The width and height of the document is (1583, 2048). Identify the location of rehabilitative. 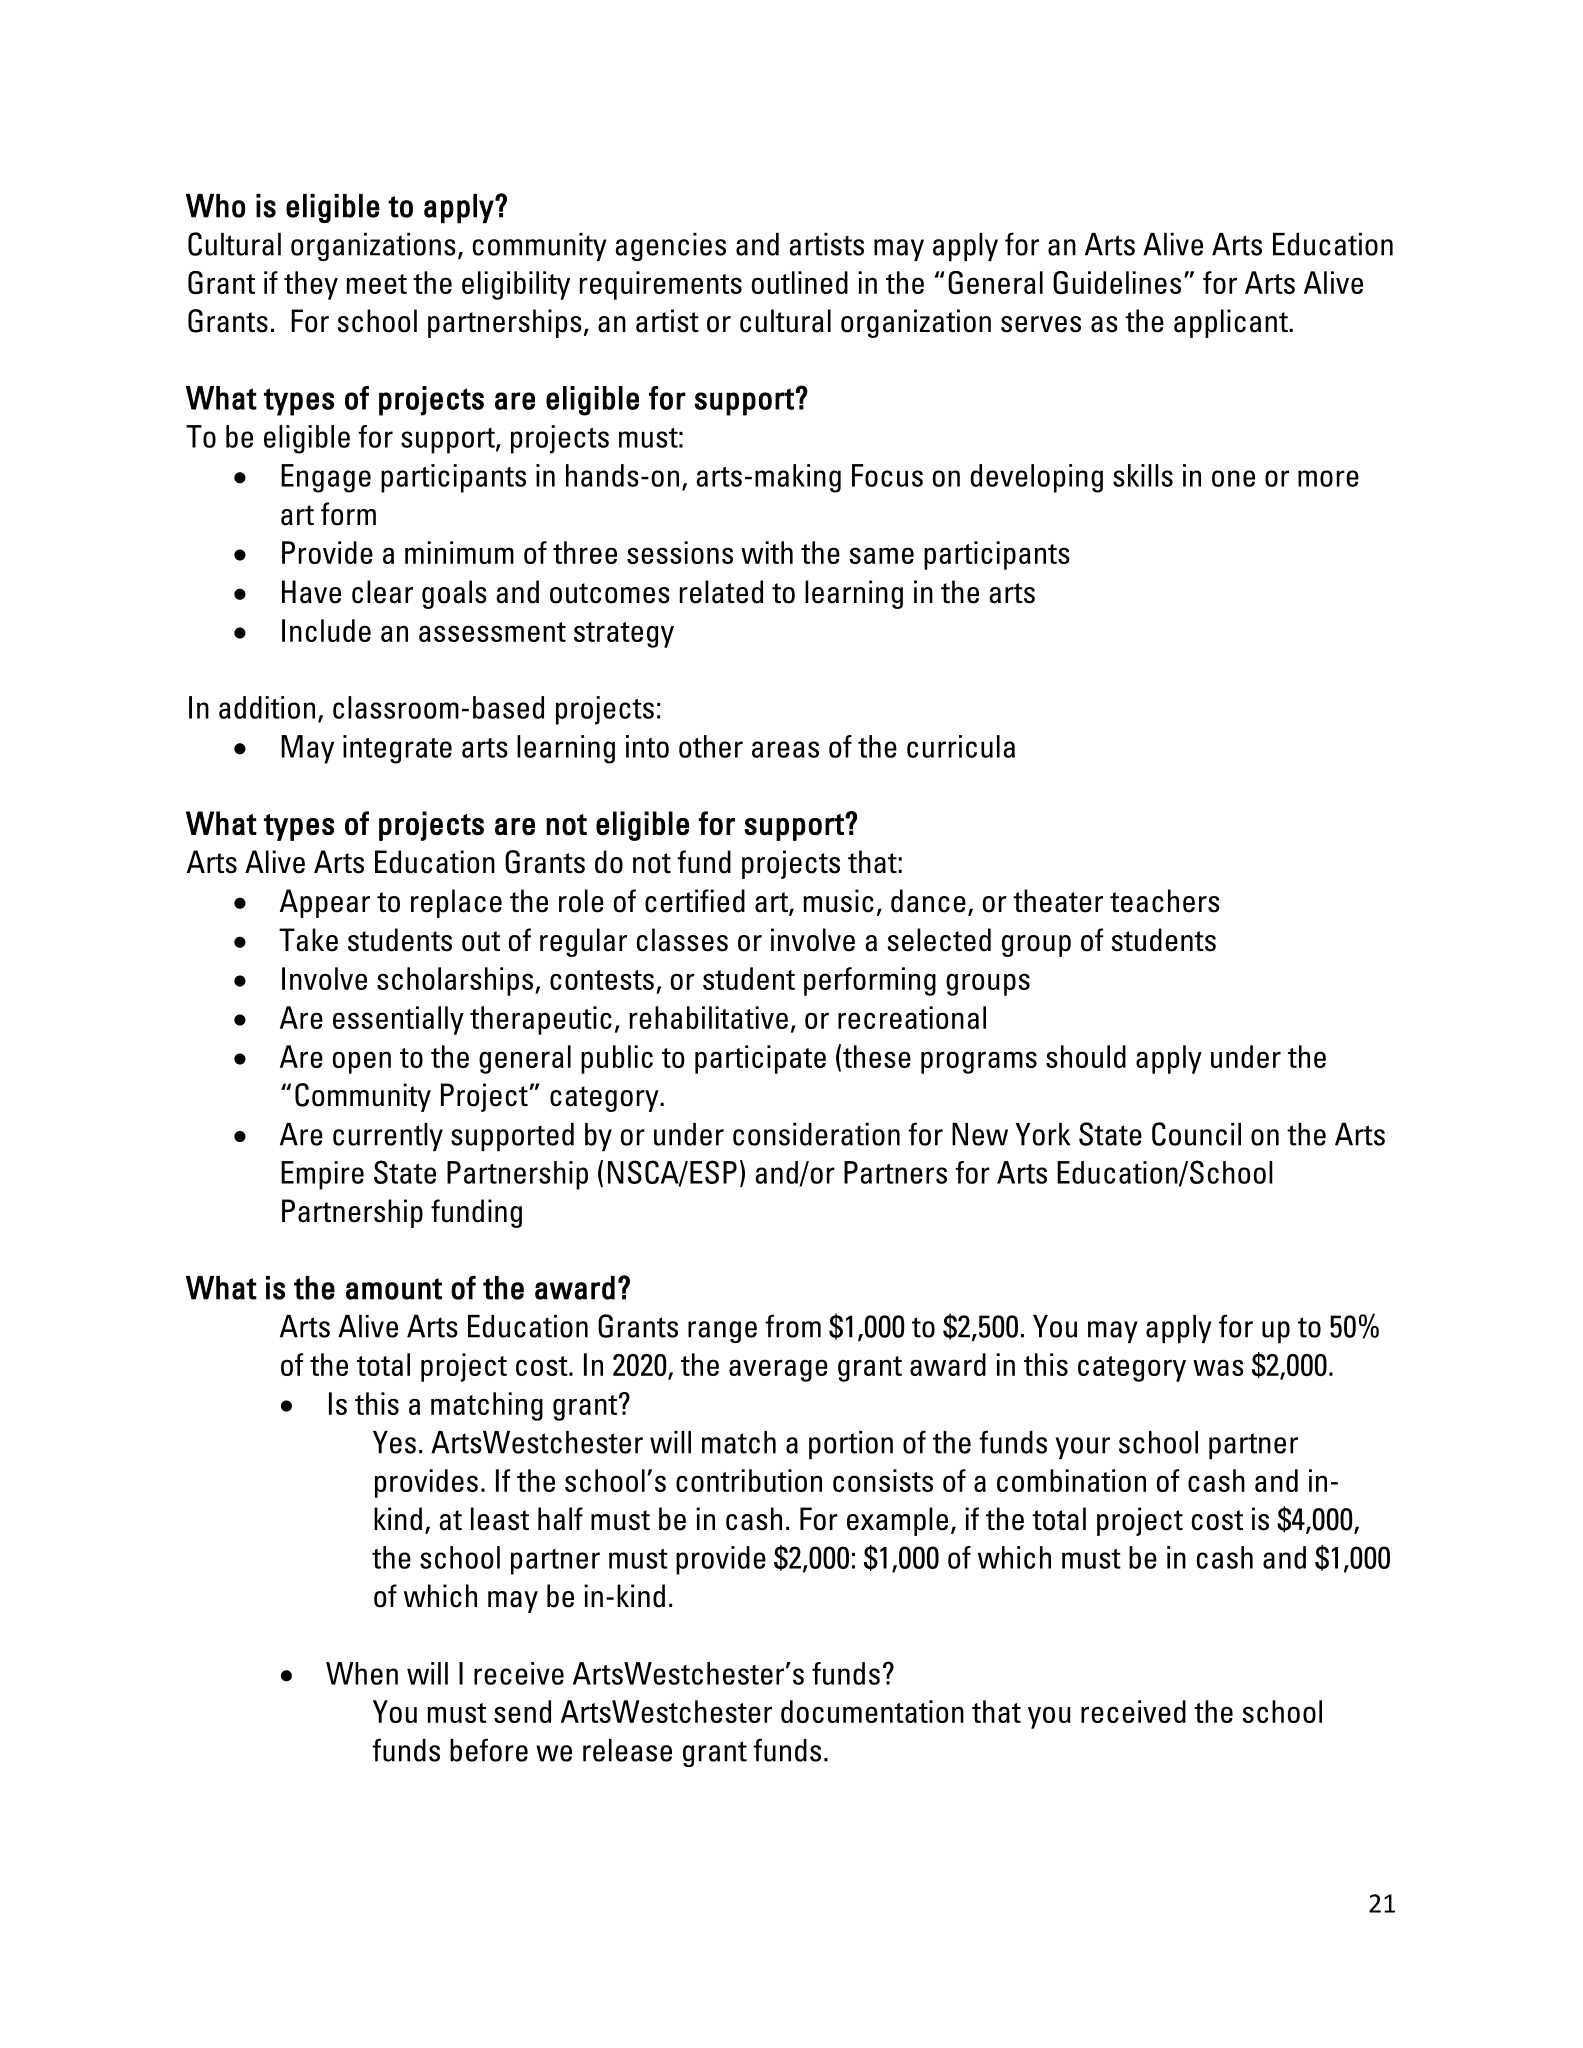
(709, 1017).
